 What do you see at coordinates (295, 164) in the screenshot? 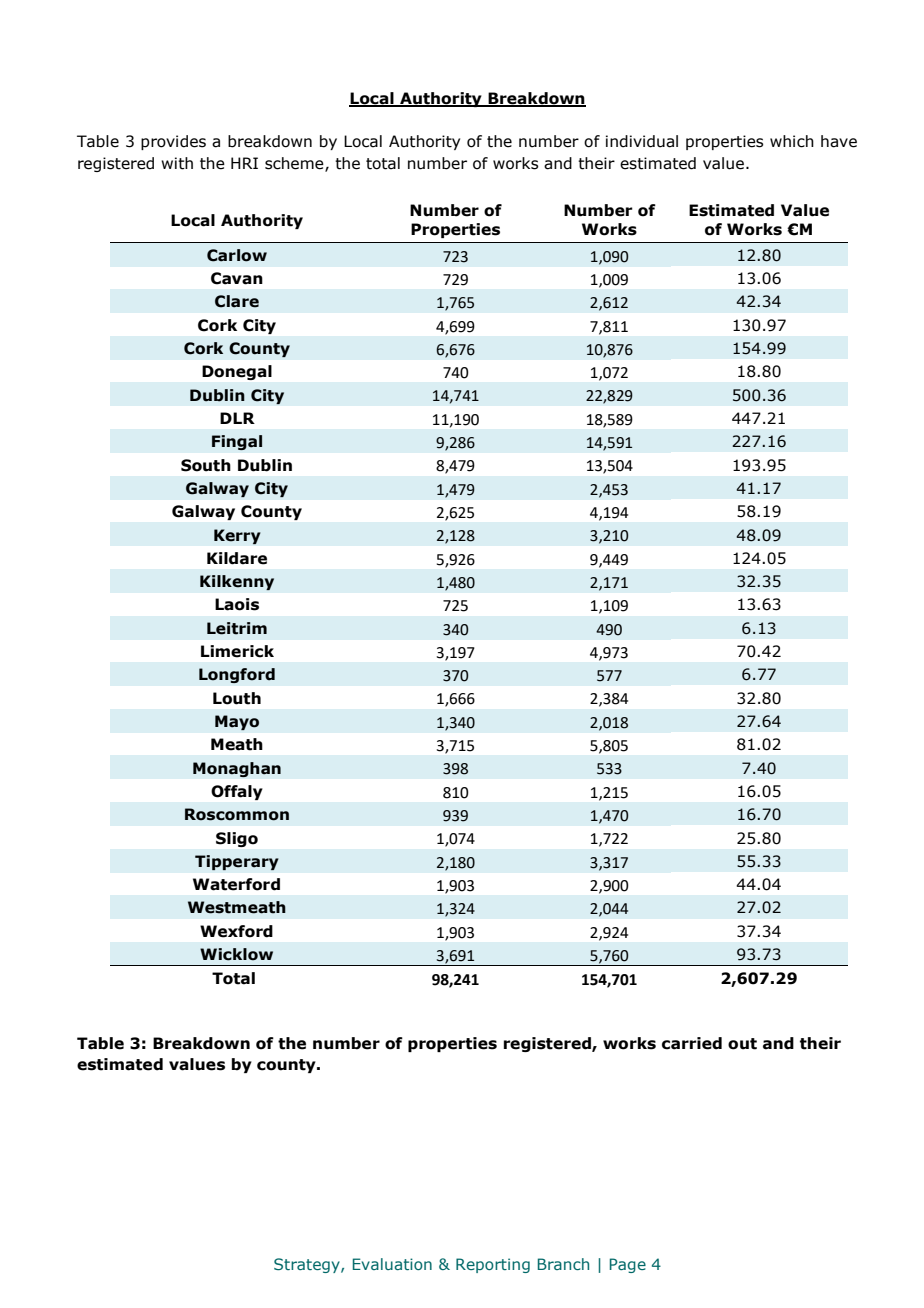
I see `scheme` at bounding box center [295, 164].
